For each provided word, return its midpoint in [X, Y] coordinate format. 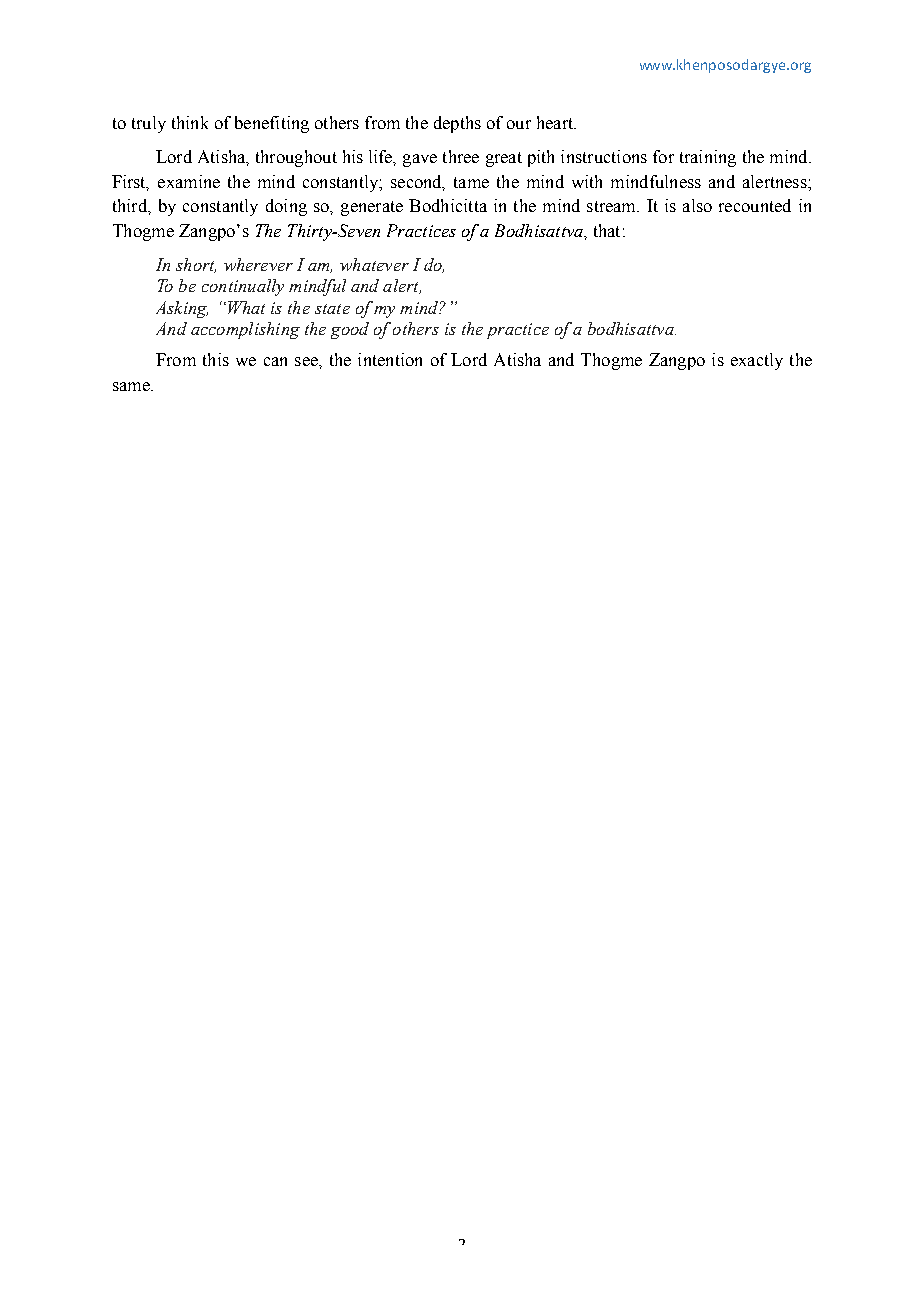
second [417, 182]
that [607, 230]
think [190, 122]
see [307, 361]
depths [457, 124]
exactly [757, 361]
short [196, 265]
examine [189, 181]
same [132, 386]
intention [390, 359]
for [663, 156]
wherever [258, 264]
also [697, 205]
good [350, 330]
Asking [182, 309]
